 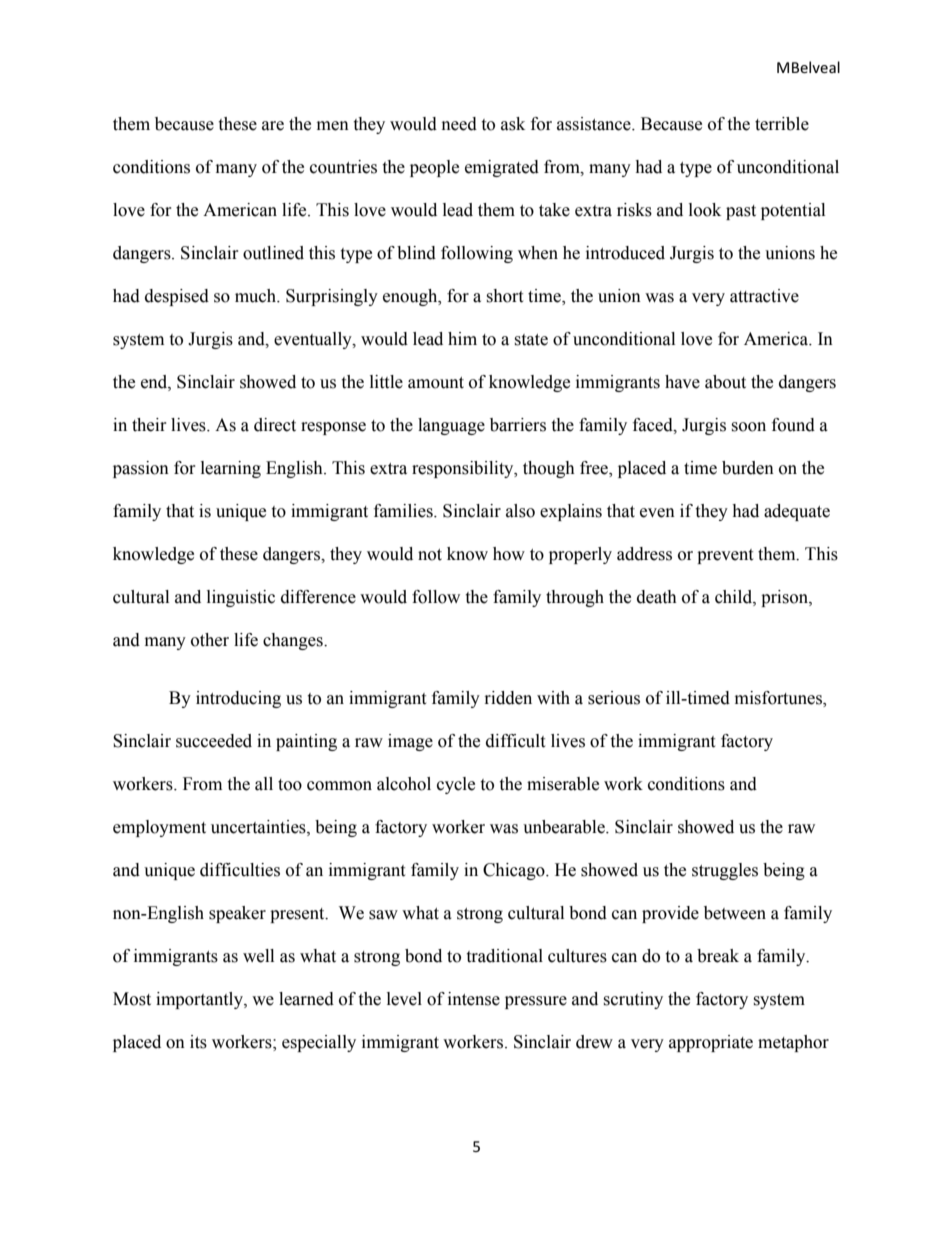 I want to click on misfortunes, so click(x=779, y=699).
